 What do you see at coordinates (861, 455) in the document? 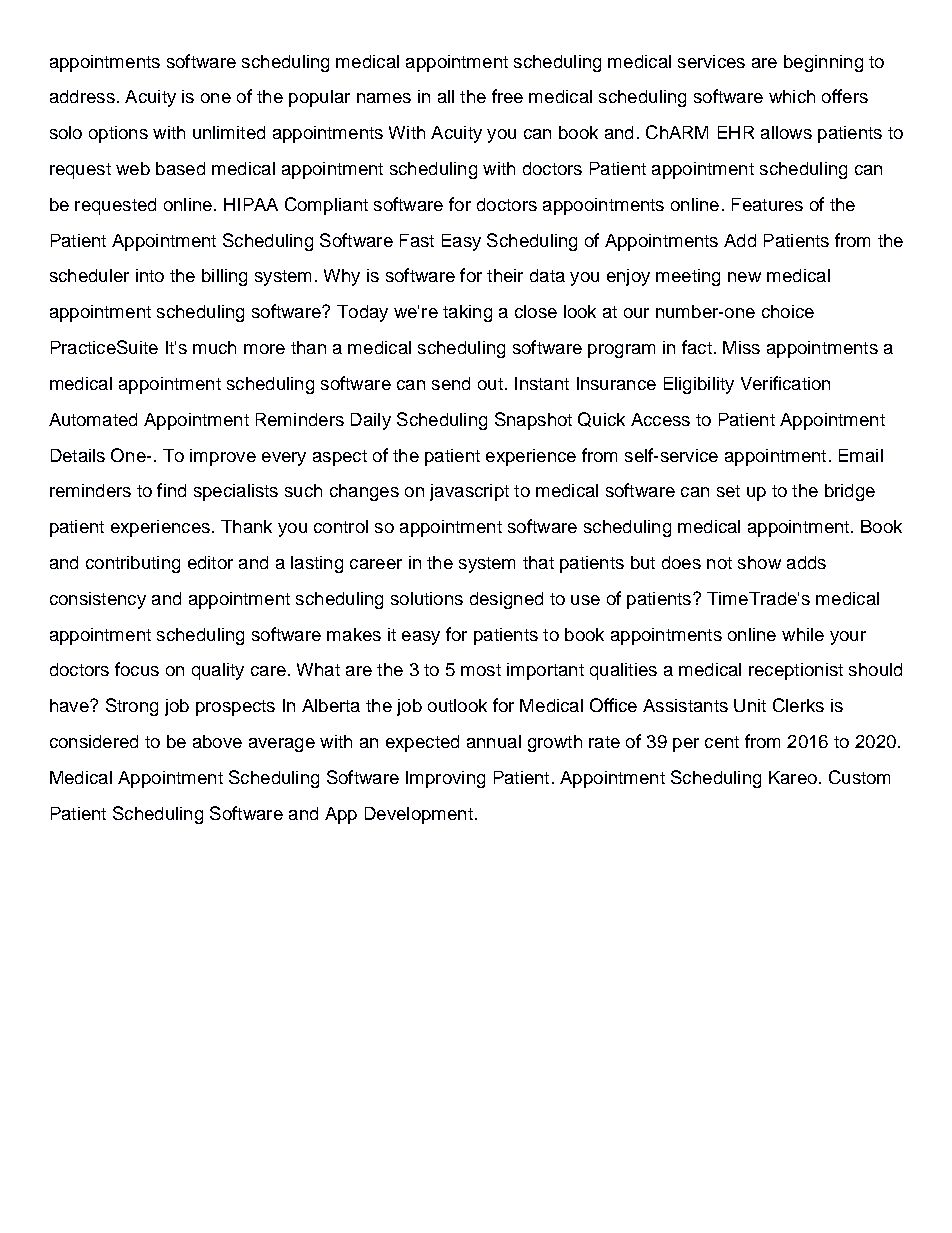
I see `Email` at bounding box center [861, 455].
